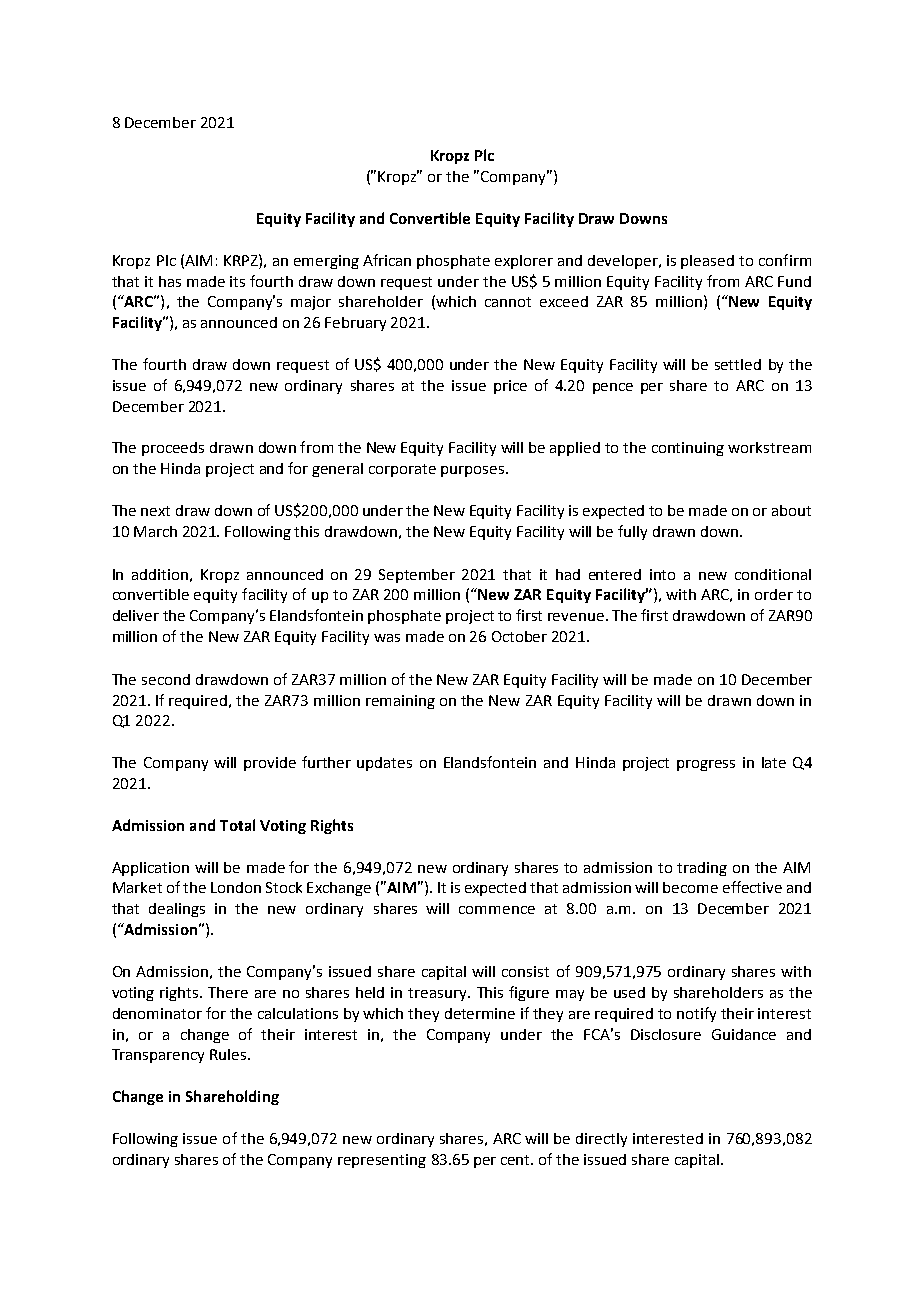  Describe the element at coordinates (237, 281) in the image. I see `its` at that location.
